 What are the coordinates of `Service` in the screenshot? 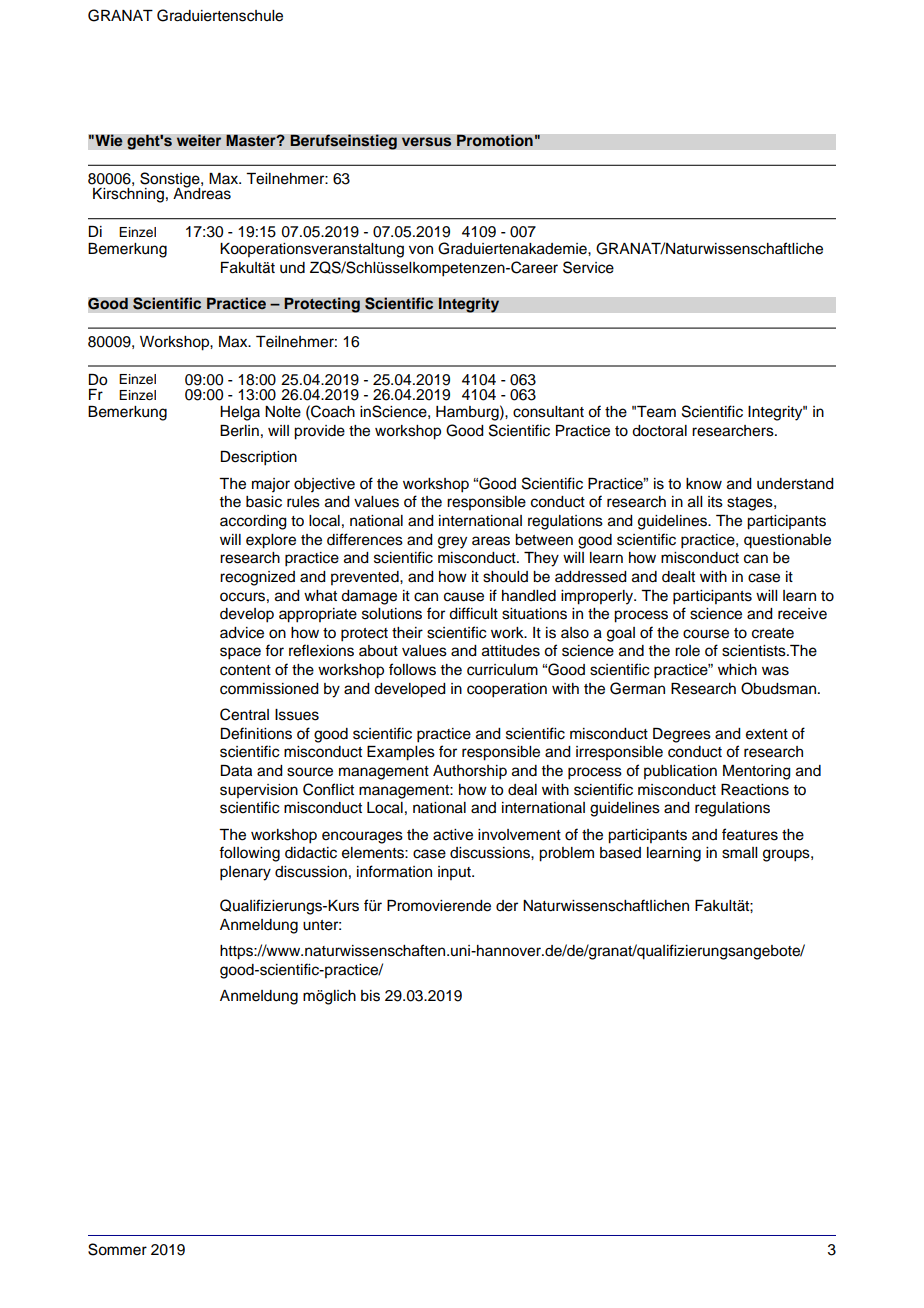 It's located at (588, 267).
